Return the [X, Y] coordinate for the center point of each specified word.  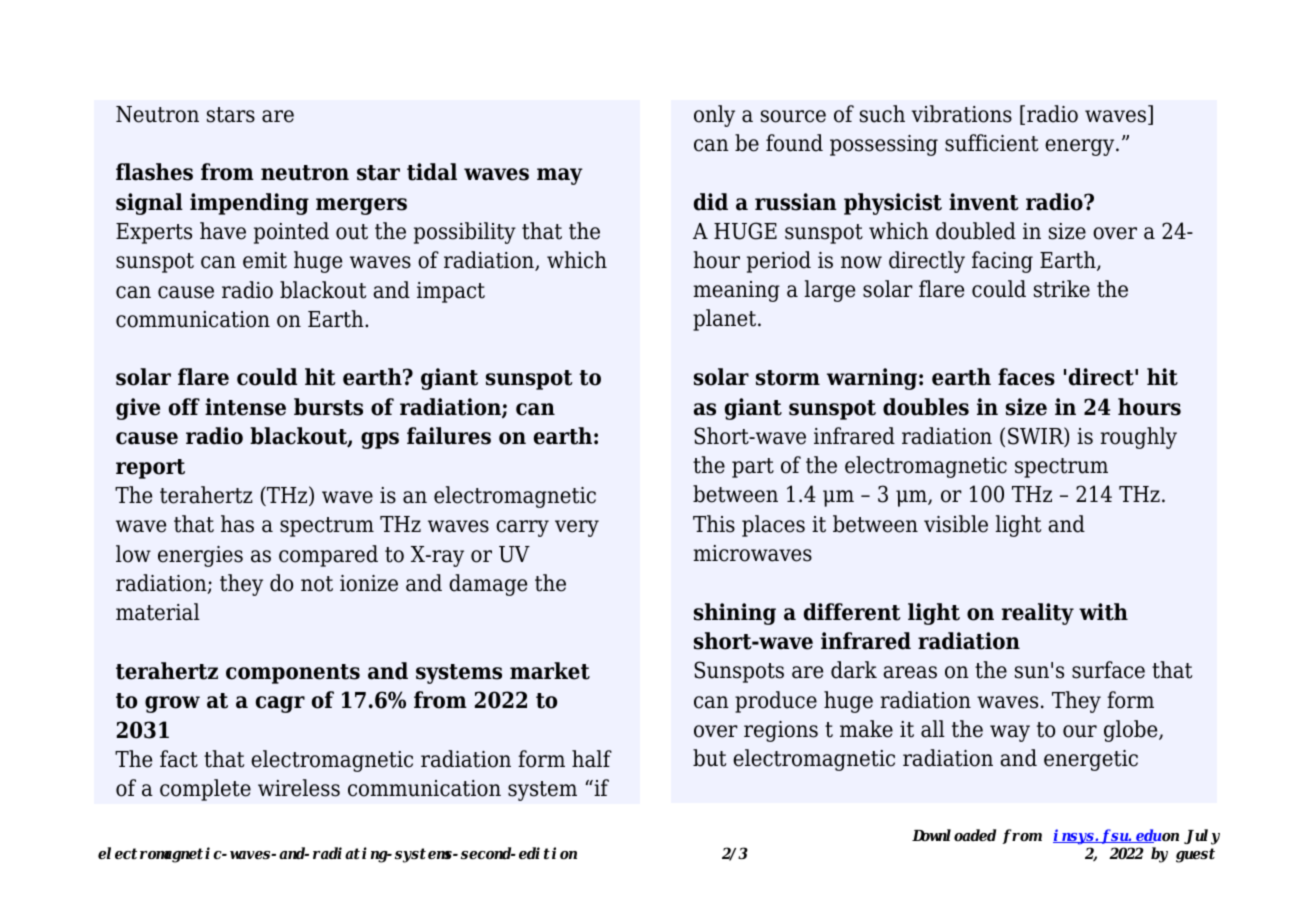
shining [735, 614]
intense [245, 407]
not [317, 584]
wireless [299, 788]
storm [788, 378]
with [1103, 612]
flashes [154, 172]
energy [1081, 147]
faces [1026, 377]
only [714, 116]
